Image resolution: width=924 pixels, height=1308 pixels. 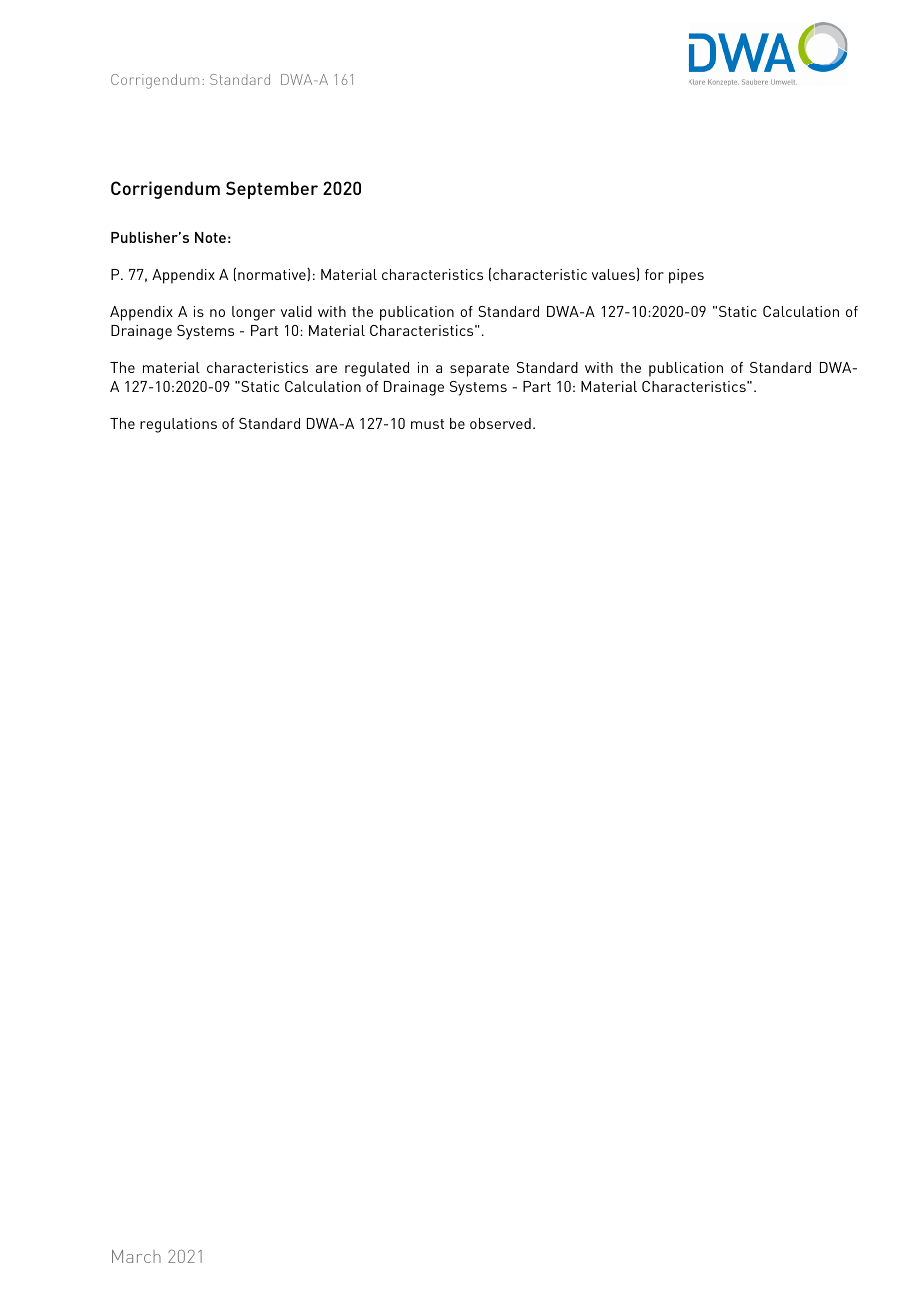 I want to click on September, so click(x=272, y=190).
